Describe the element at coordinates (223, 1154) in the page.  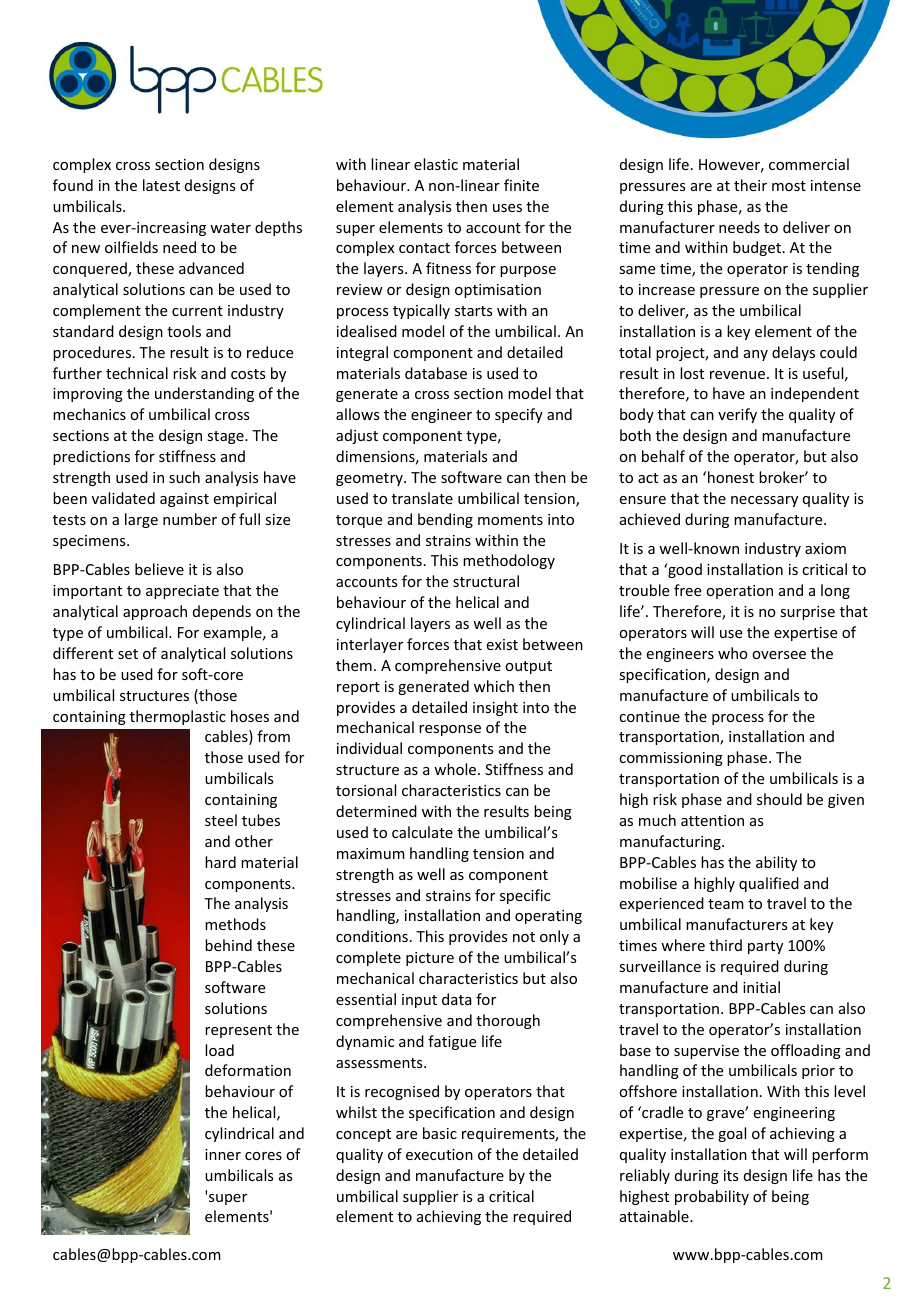
I see `inner` at that location.
